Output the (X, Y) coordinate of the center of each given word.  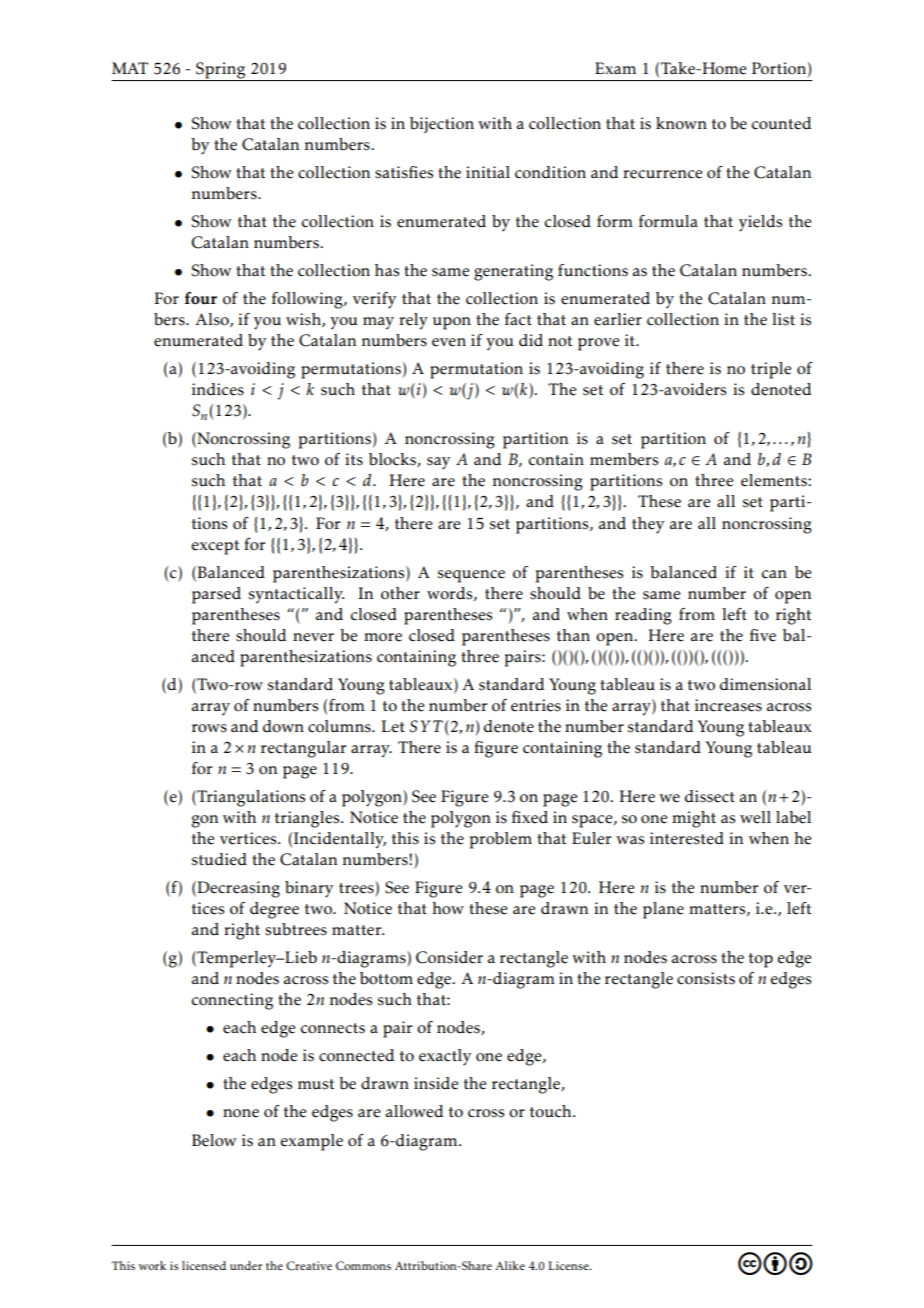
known (681, 123)
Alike (510, 1265)
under (246, 1265)
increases (728, 705)
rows (209, 728)
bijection (442, 125)
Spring (221, 71)
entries (536, 705)
